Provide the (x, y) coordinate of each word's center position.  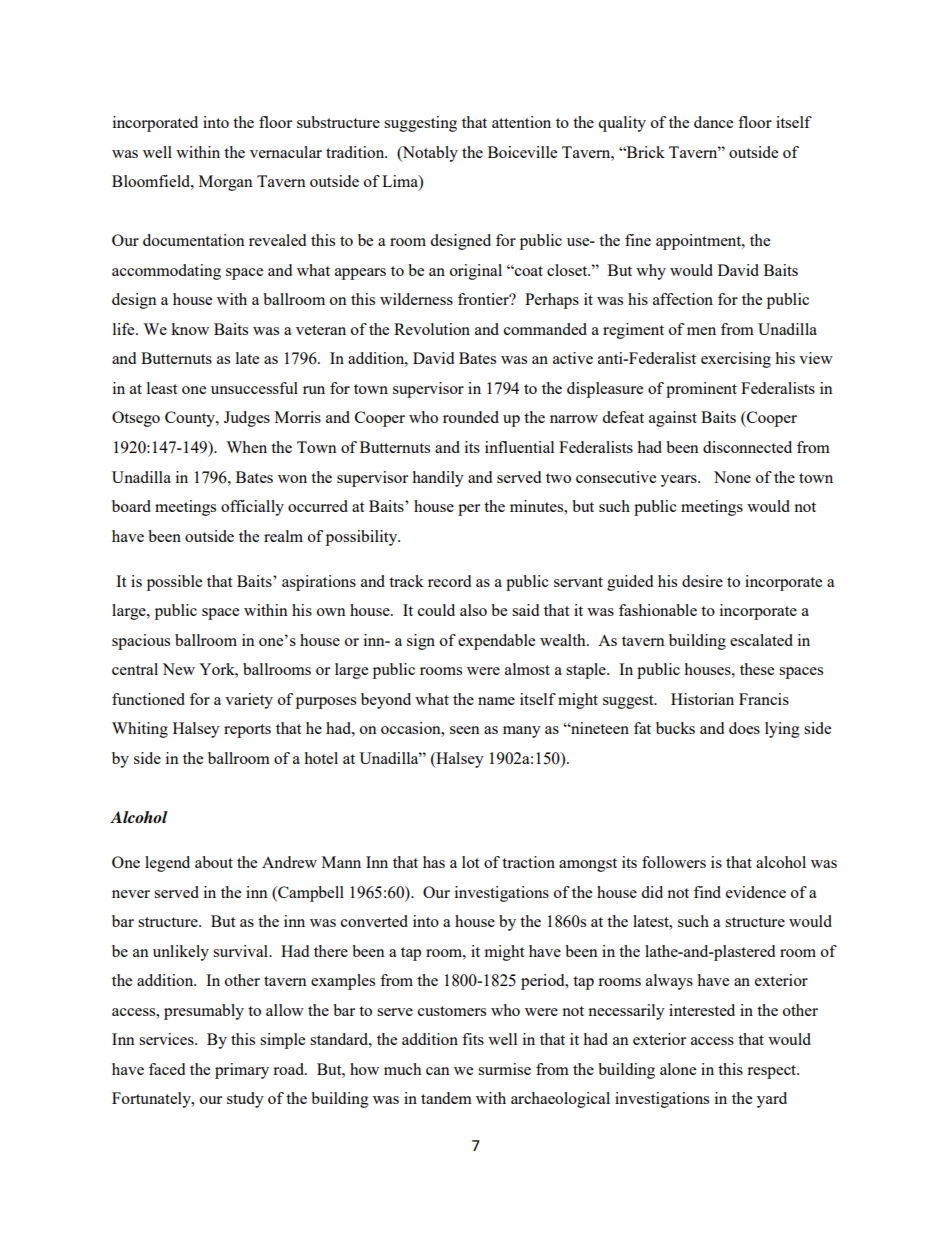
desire (702, 581)
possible (174, 583)
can (438, 1071)
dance (713, 122)
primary (242, 1071)
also (473, 610)
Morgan (226, 183)
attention (521, 122)
